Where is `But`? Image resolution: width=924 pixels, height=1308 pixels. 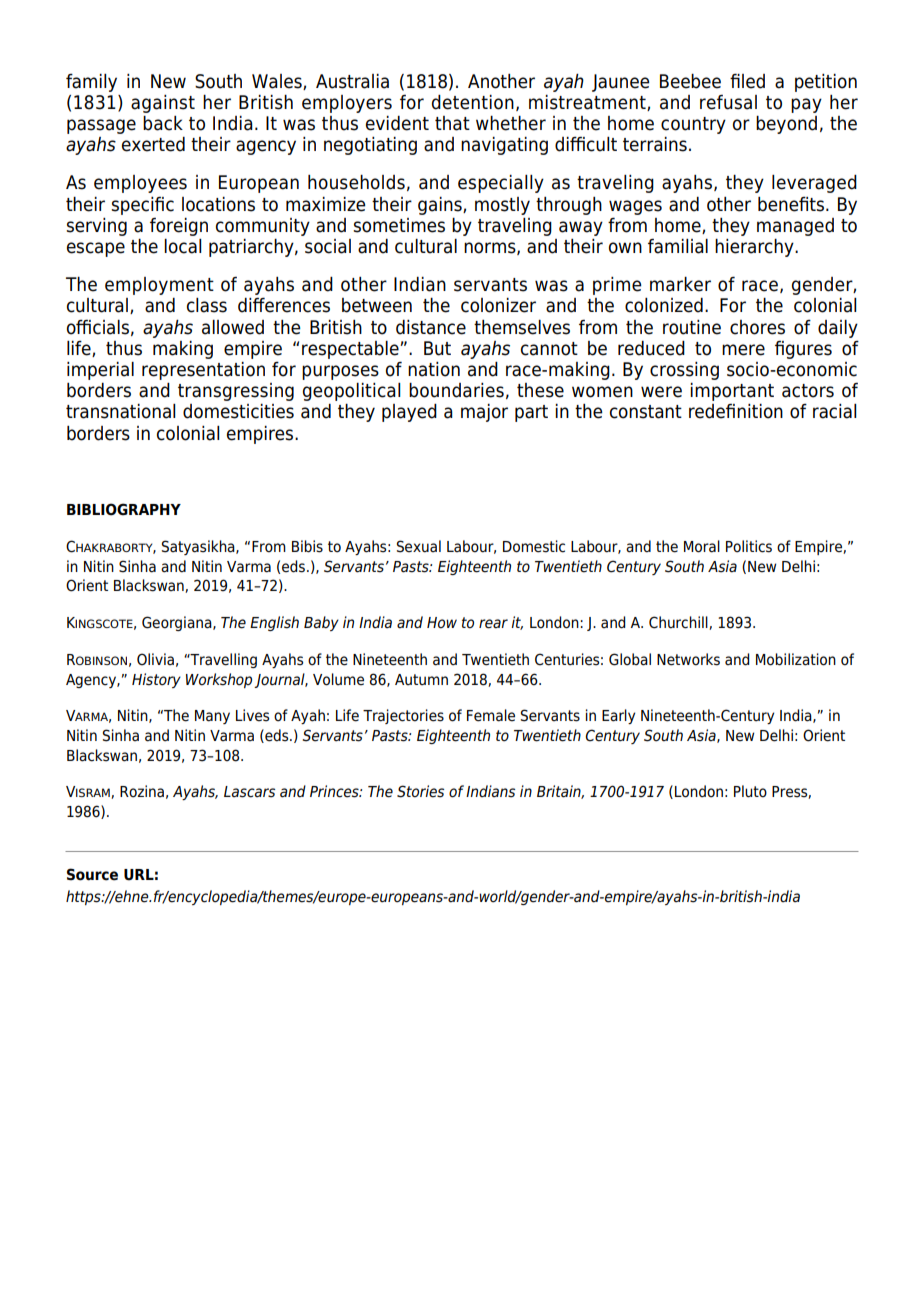 But is located at coordinates (437, 348).
